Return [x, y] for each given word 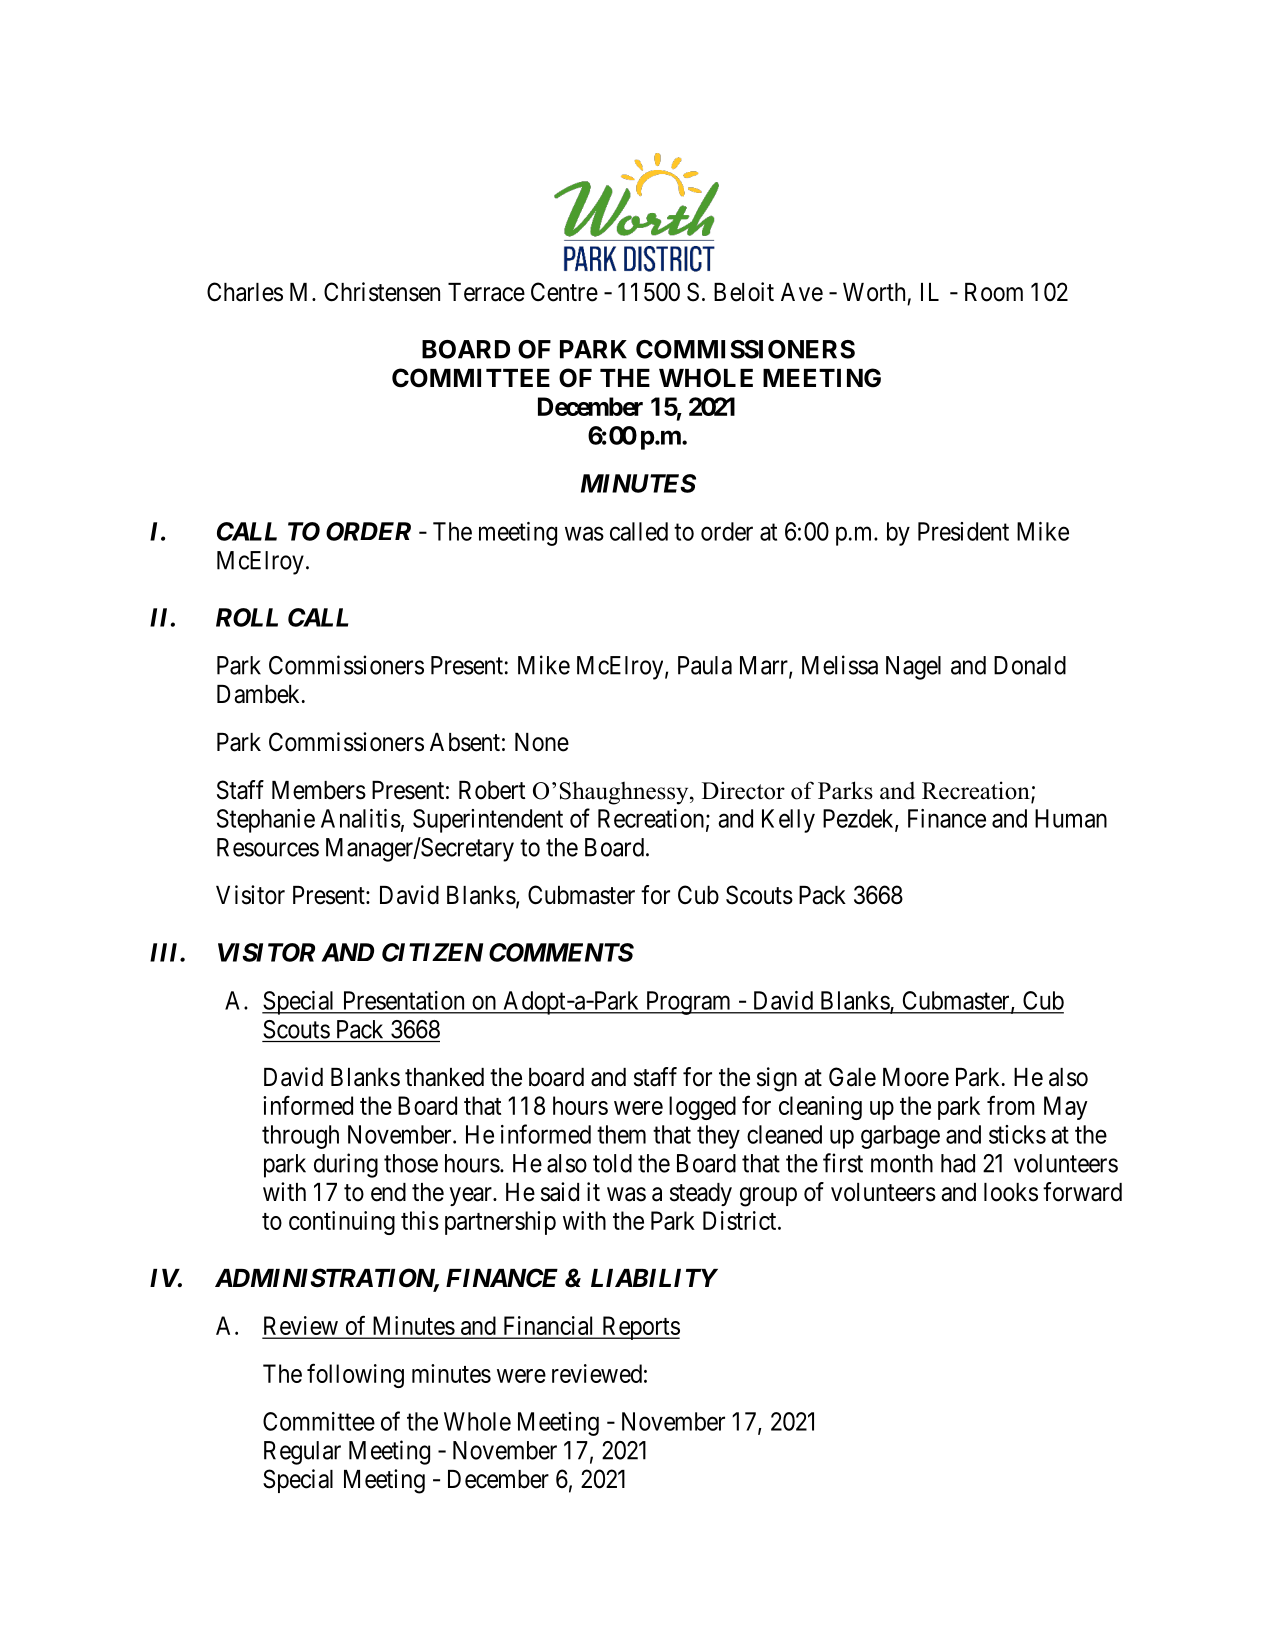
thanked [444, 1077]
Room [994, 292]
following [355, 1375]
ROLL [247, 617]
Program [688, 1003]
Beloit [744, 292]
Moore [916, 1077]
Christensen [382, 292]
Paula [705, 665]
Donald [1030, 665]
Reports [640, 1328]
